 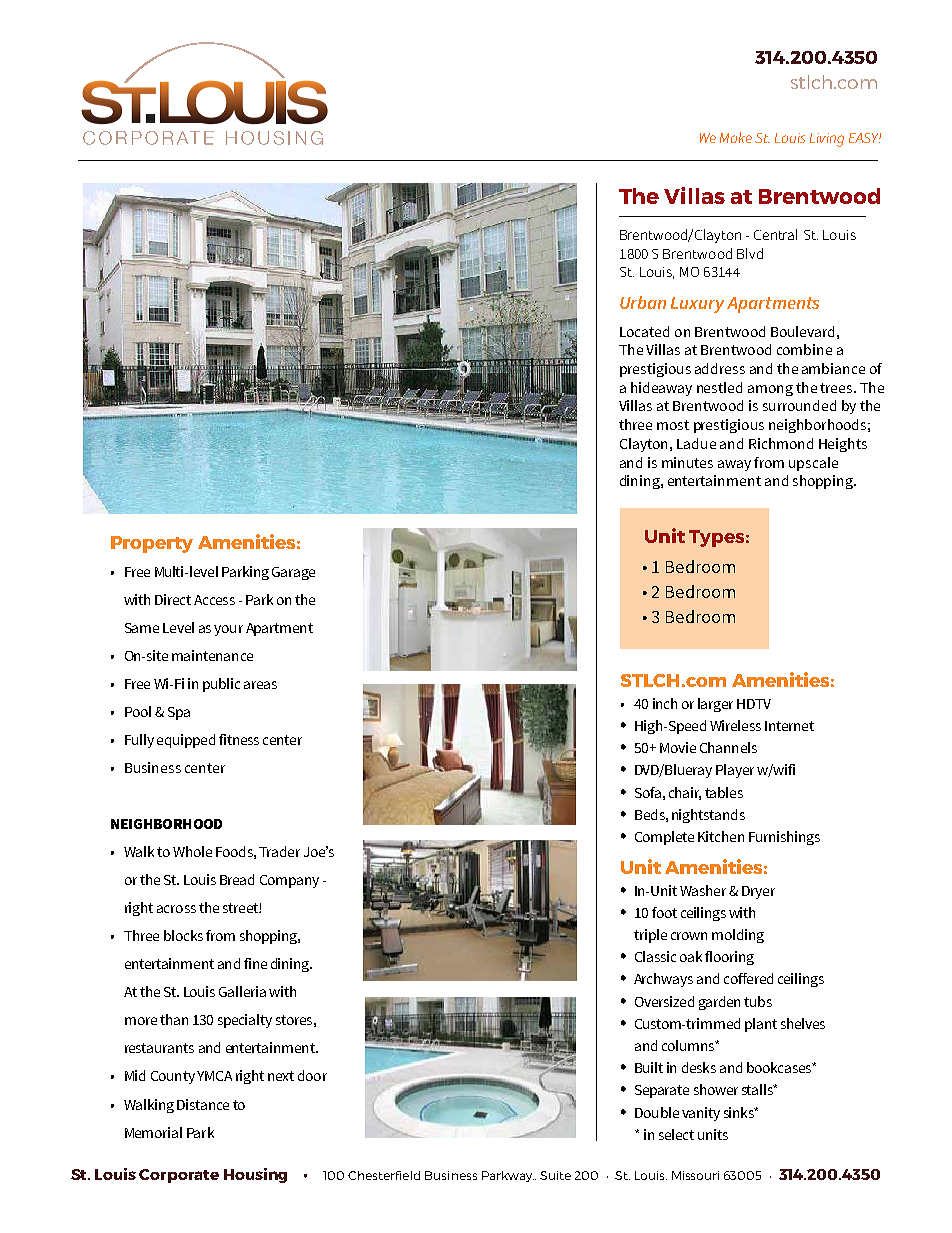 What do you see at coordinates (740, 1112) in the screenshot?
I see `sinks` at bounding box center [740, 1112].
